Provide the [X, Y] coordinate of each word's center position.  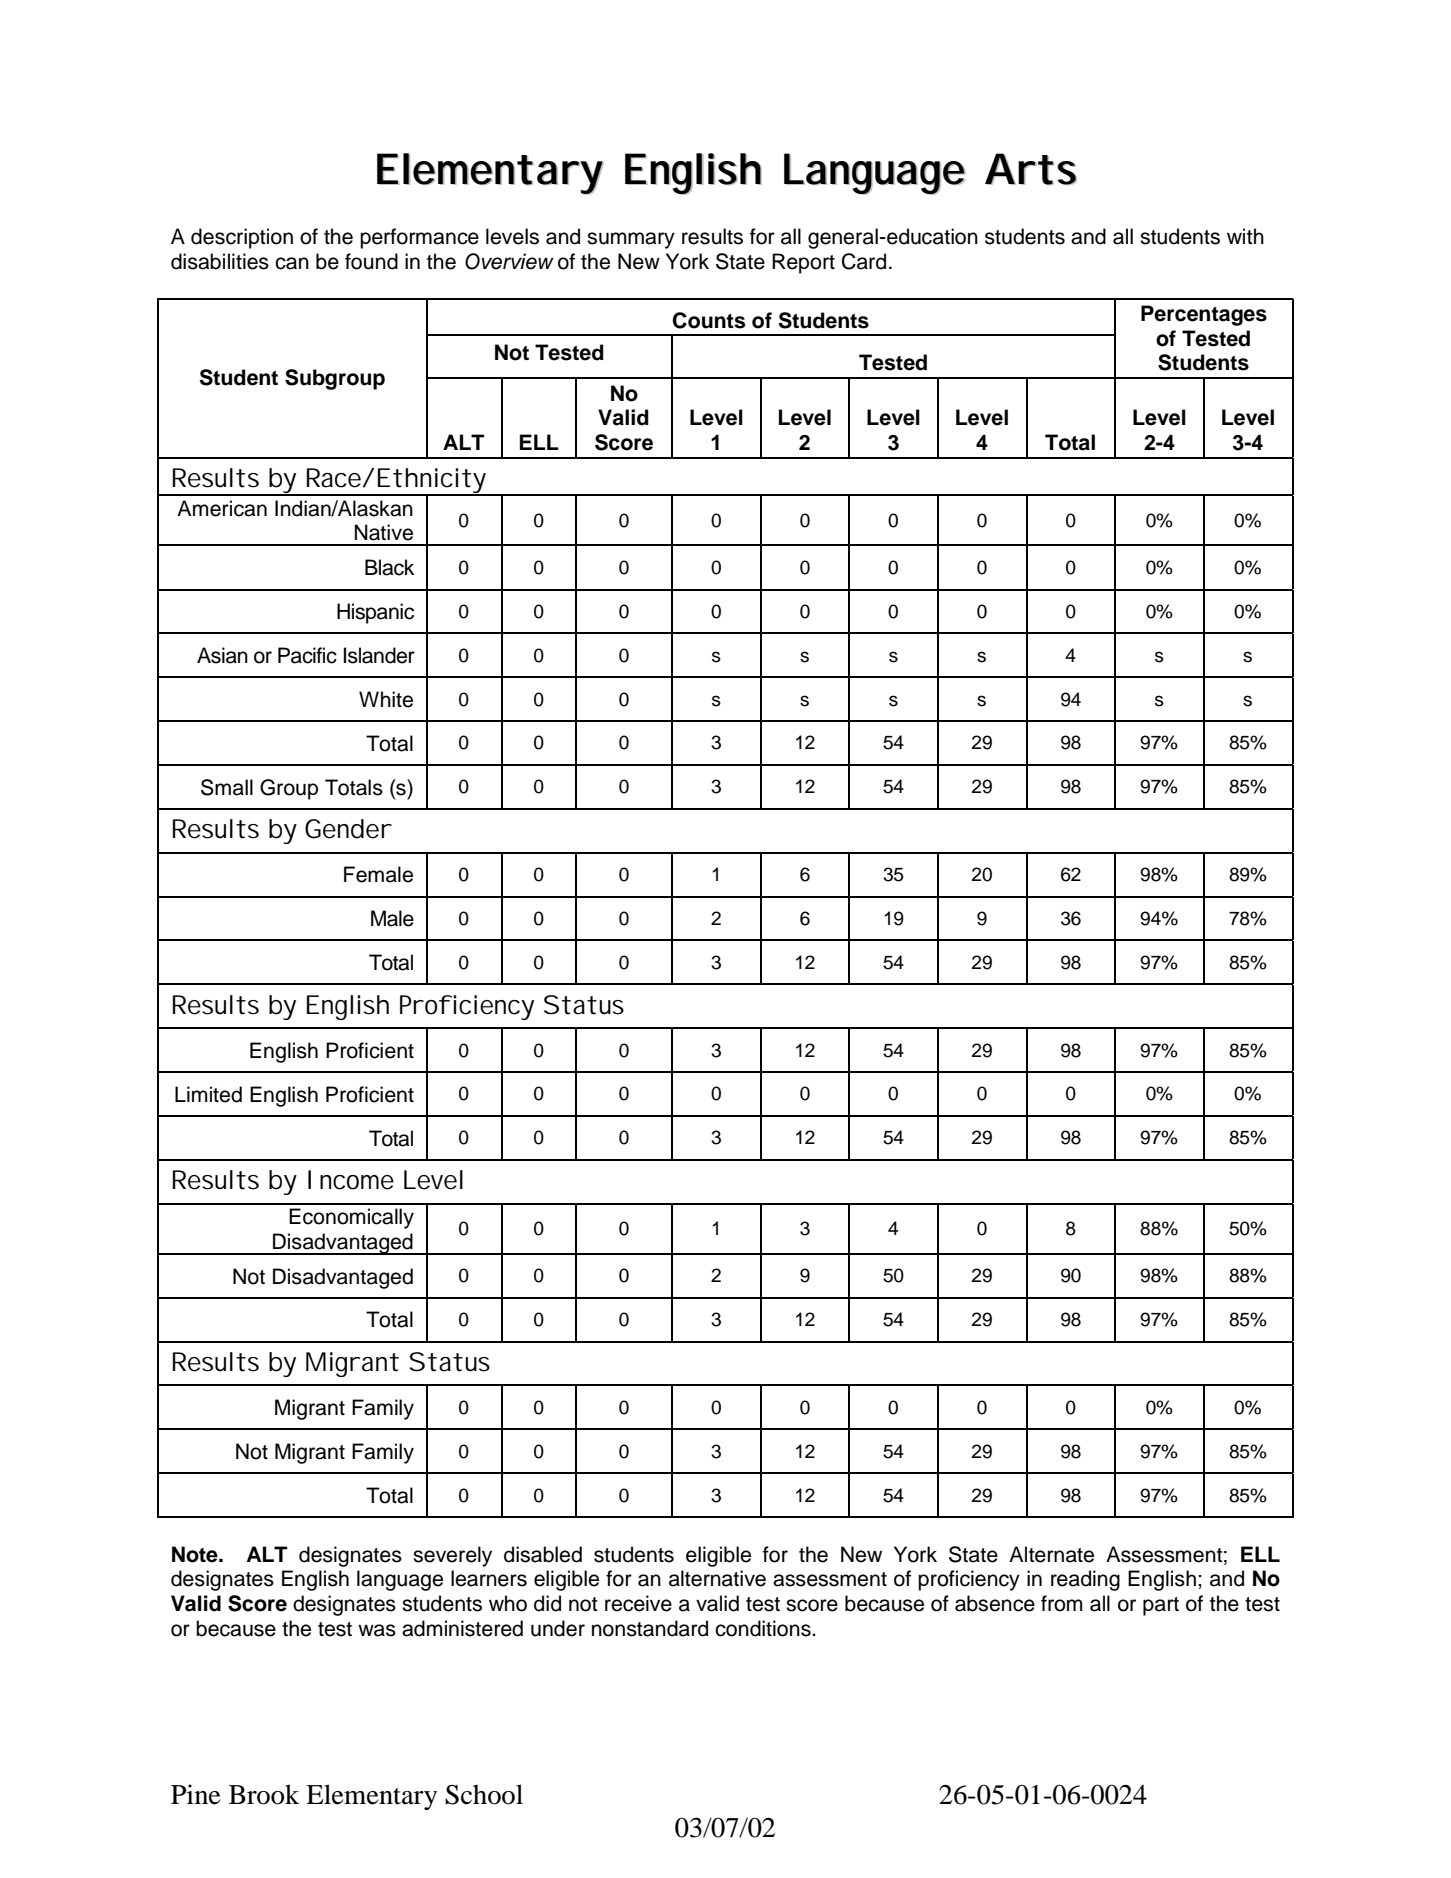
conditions [764, 1628]
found [371, 261]
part [1161, 1606]
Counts [709, 320]
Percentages [1204, 315]
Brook [264, 1794]
